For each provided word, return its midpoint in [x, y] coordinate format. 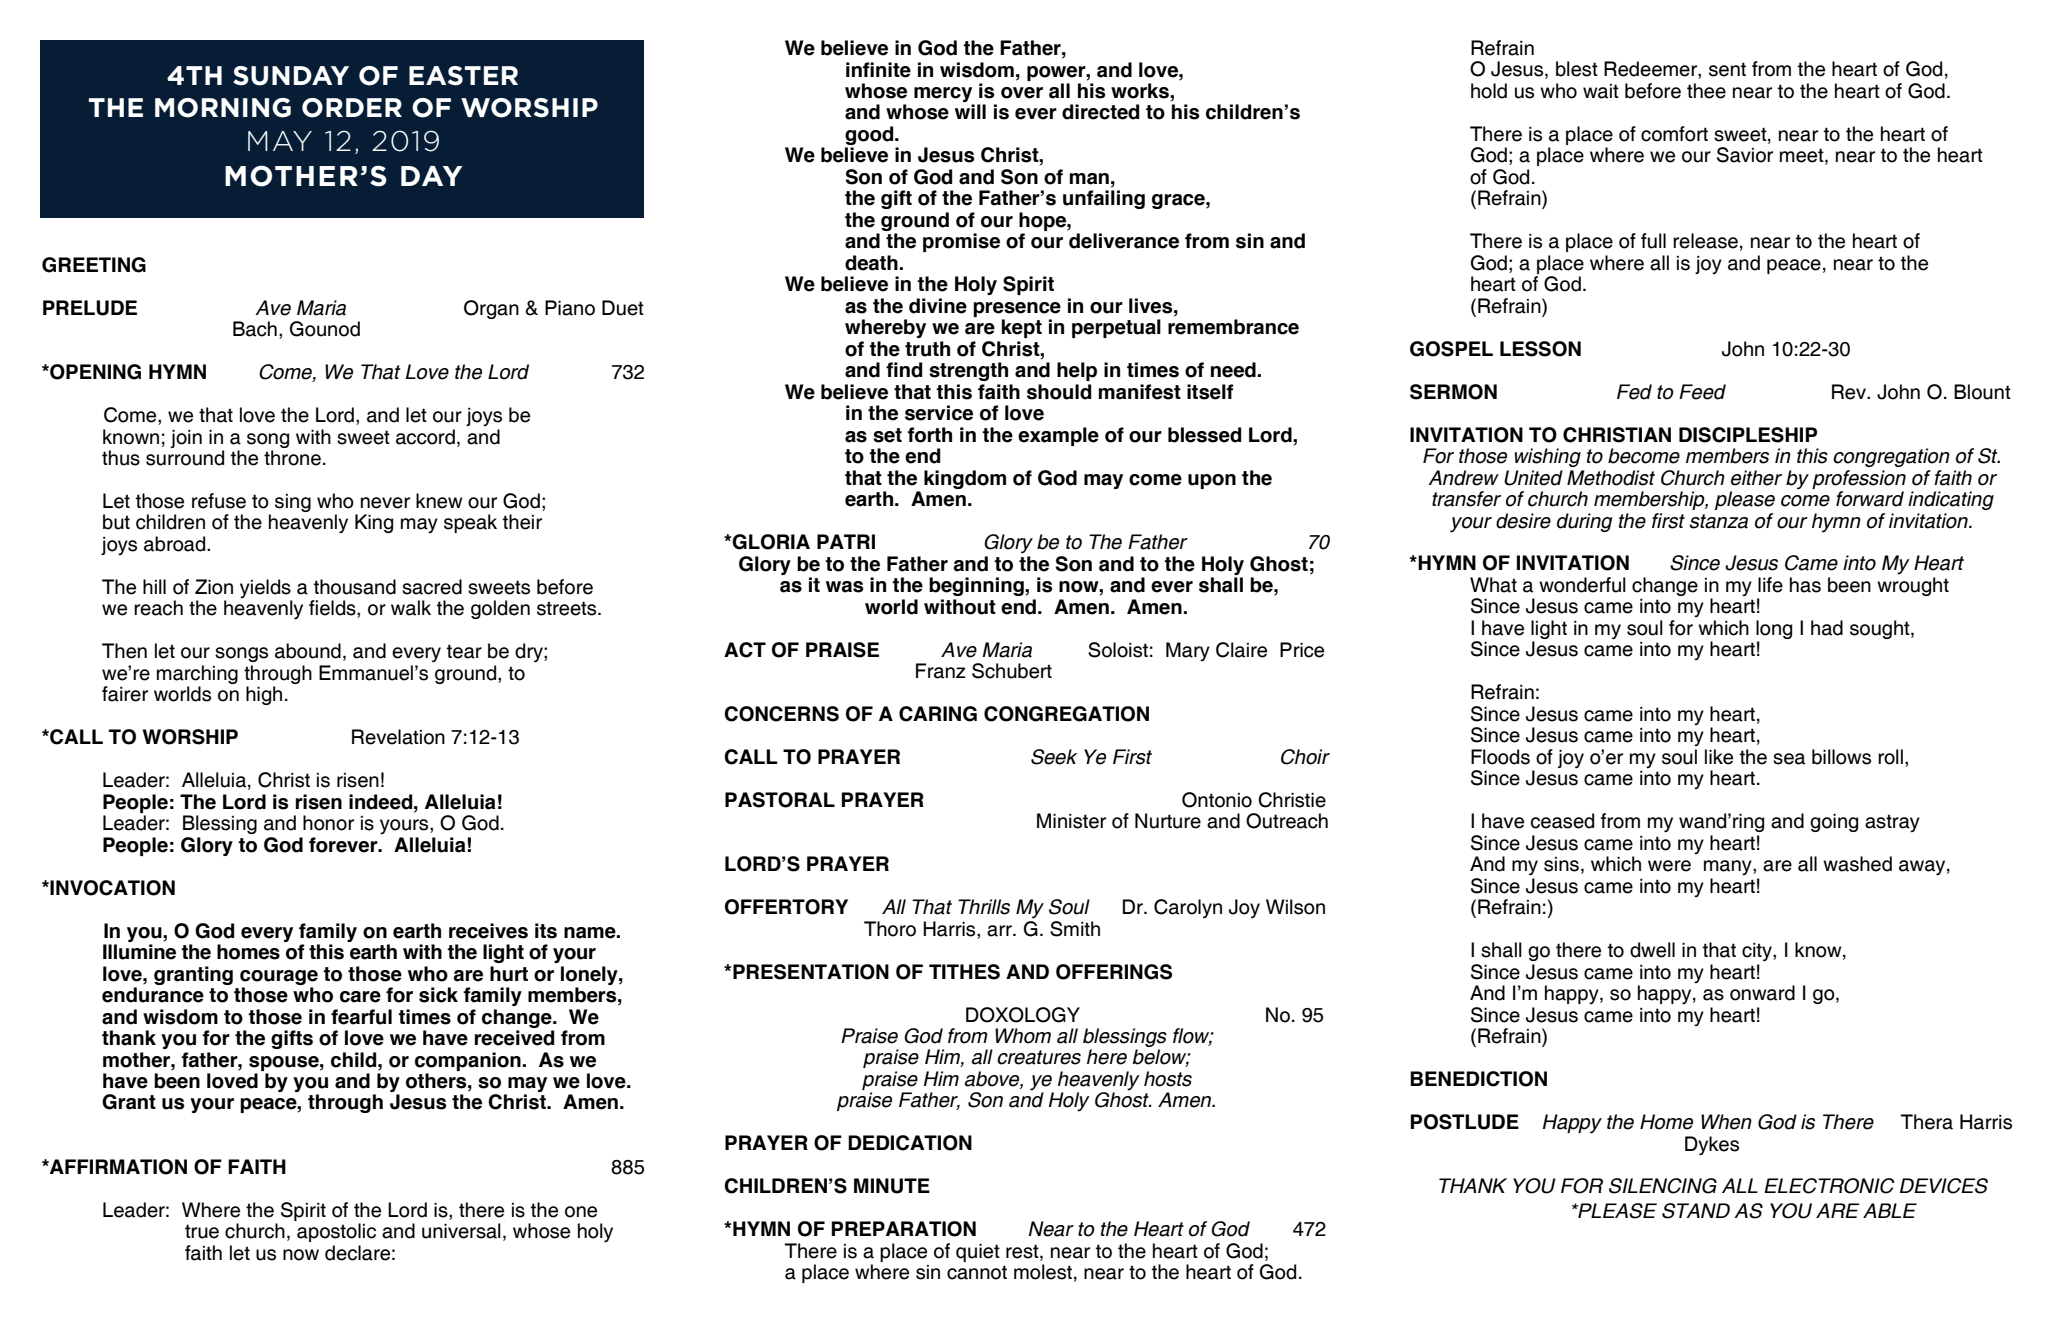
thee [1706, 91]
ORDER [352, 108]
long [1774, 631]
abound [308, 651]
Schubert [1012, 671]
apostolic [336, 1232]
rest [1023, 1251]
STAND [1696, 1211]
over [1022, 93]
